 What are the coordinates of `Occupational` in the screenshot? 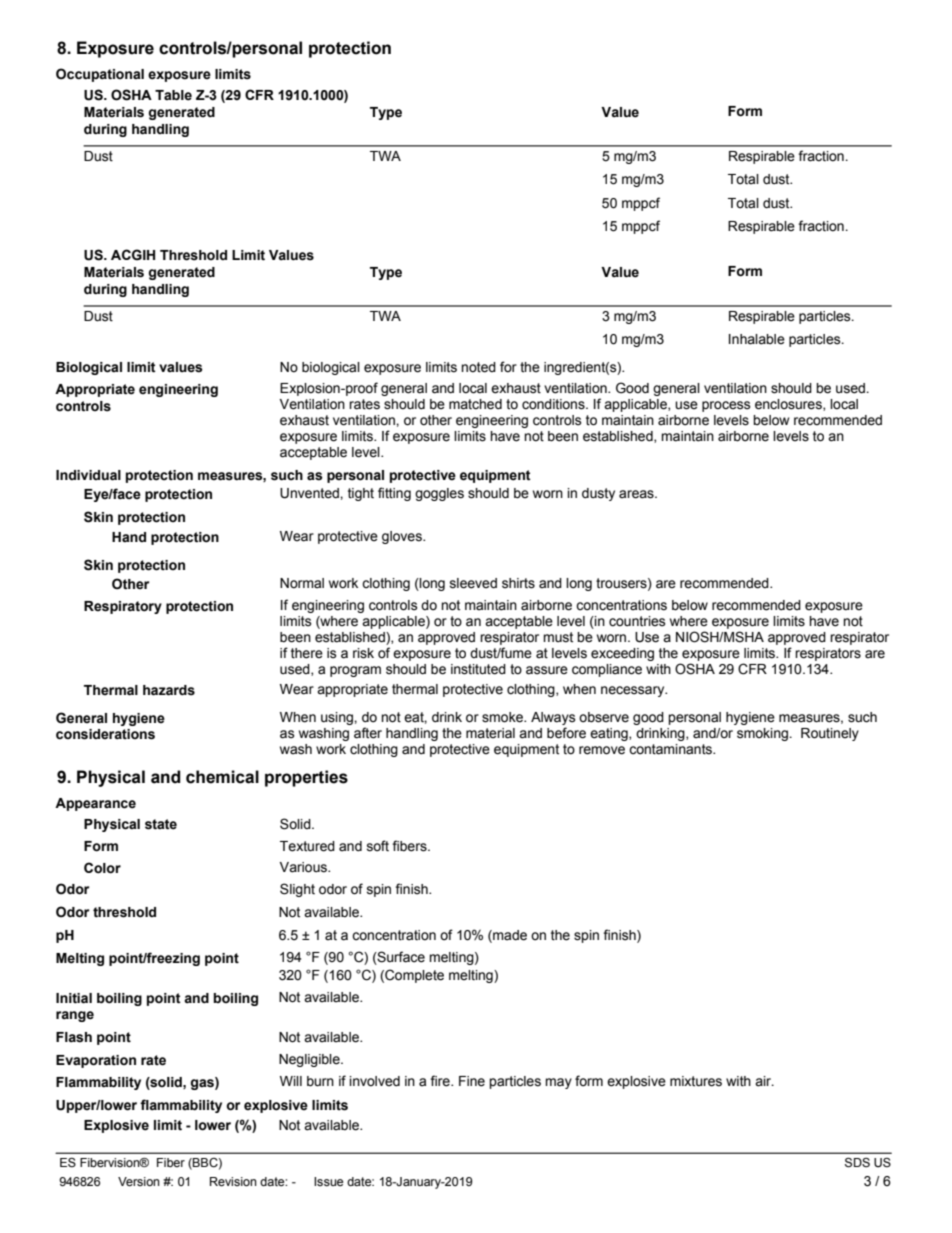 It's located at (100, 75).
